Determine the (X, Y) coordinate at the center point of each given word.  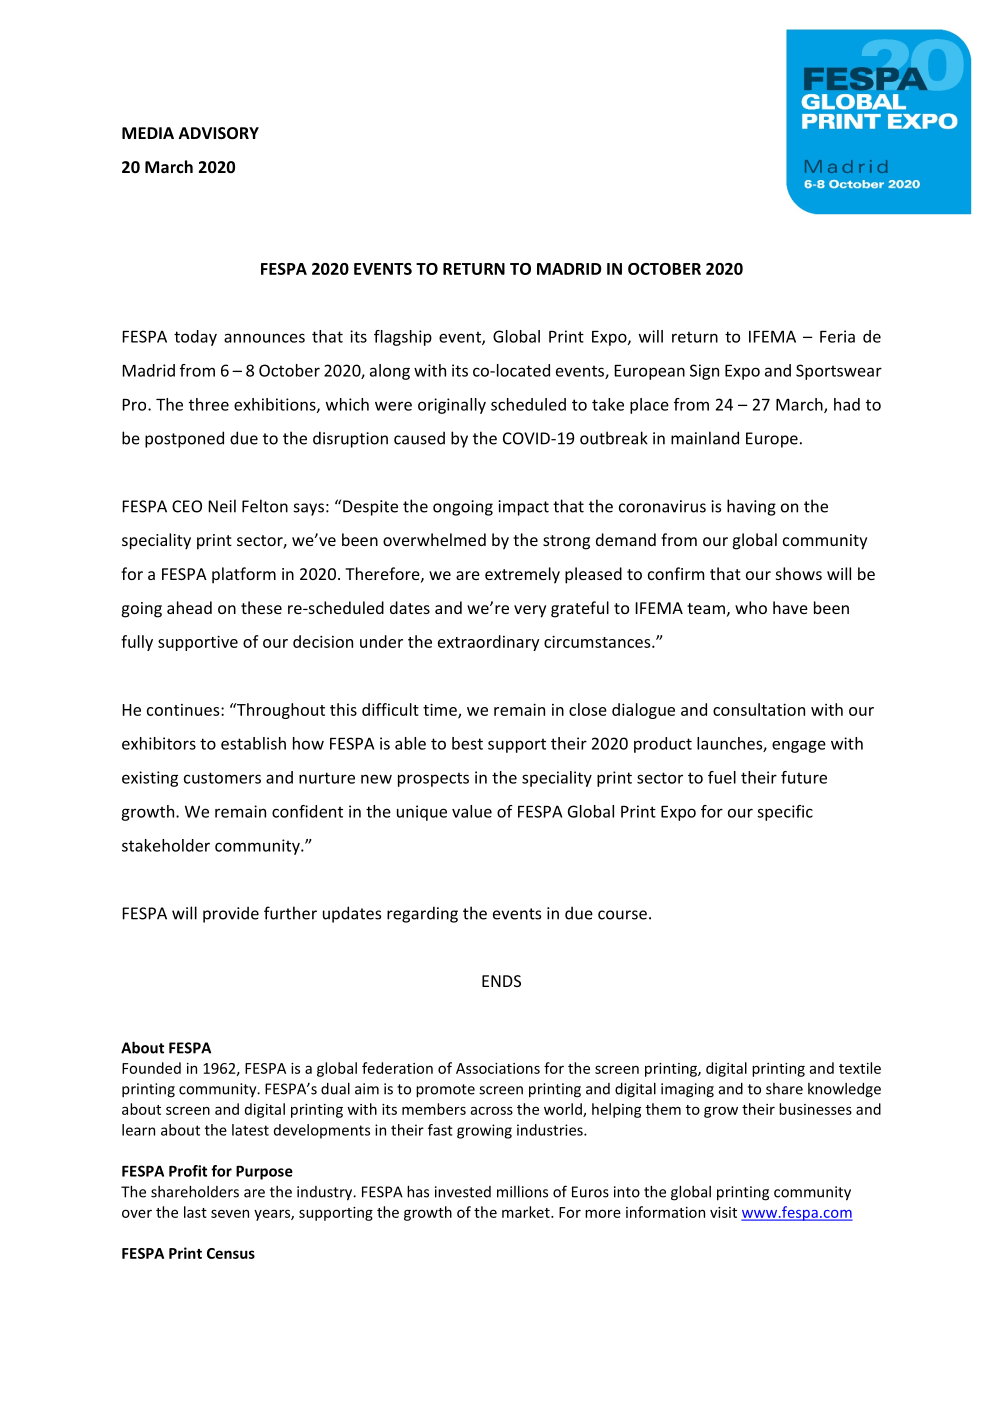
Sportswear (839, 372)
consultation (759, 709)
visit (723, 1212)
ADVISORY (219, 133)
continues (184, 710)
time (441, 710)
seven (230, 1213)
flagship (403, 338)
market (527, 1212)
